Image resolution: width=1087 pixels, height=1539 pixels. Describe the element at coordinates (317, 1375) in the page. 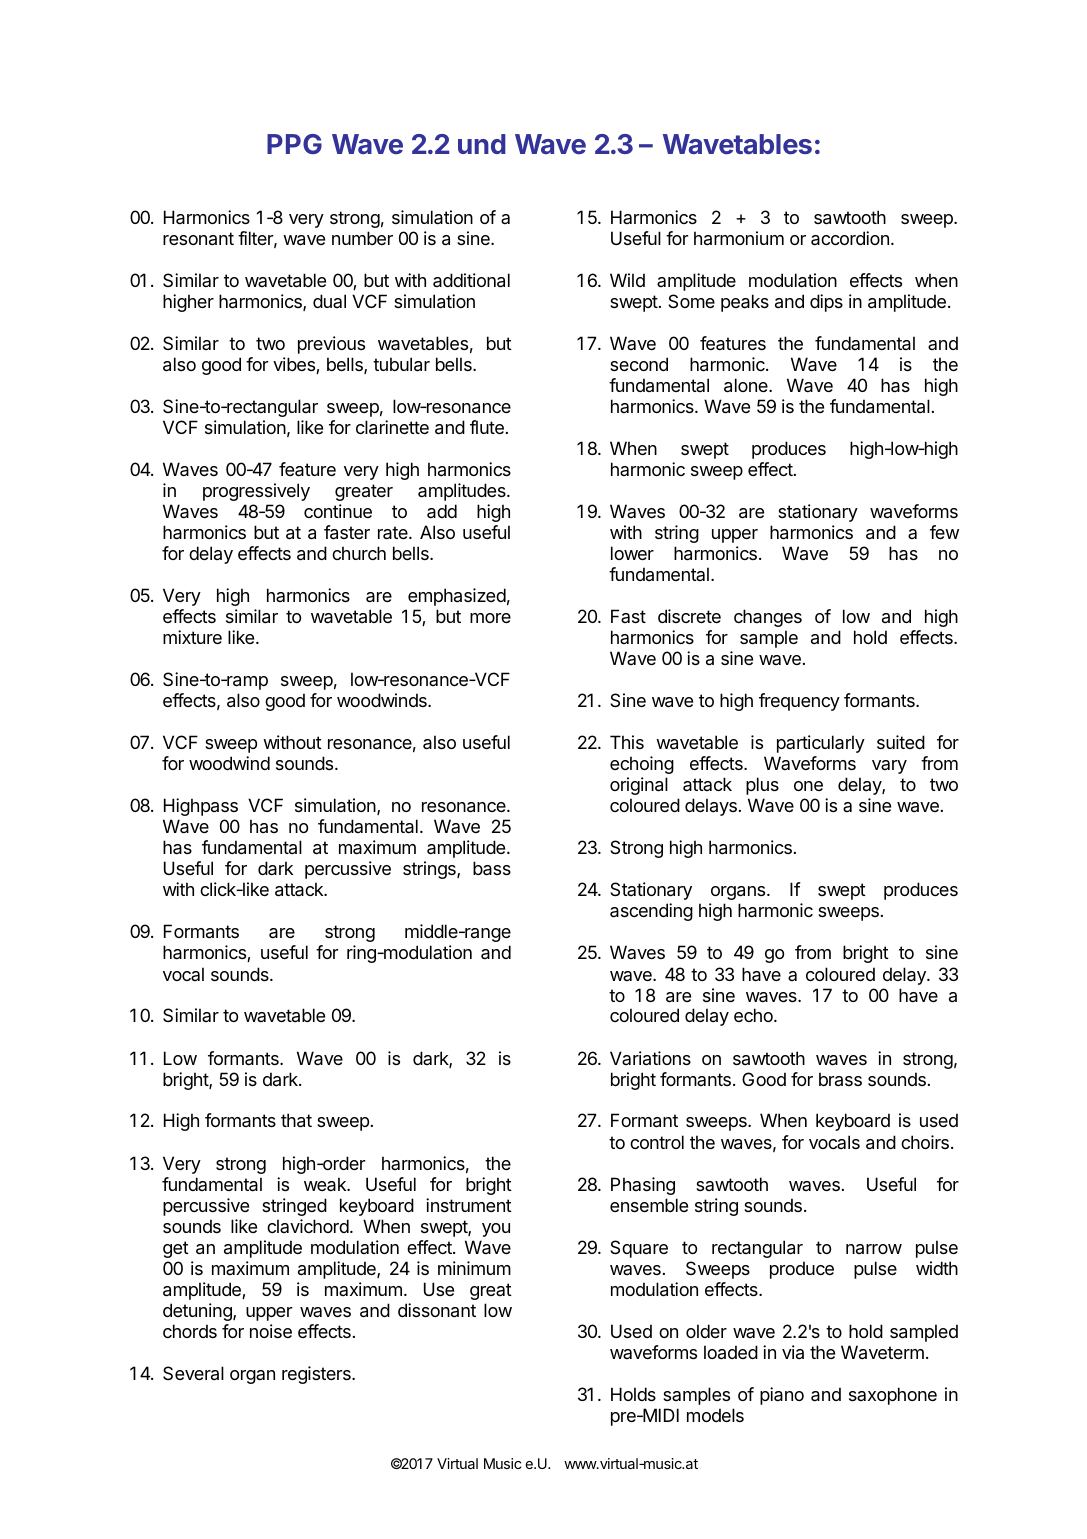

I see `registers` at that location.
